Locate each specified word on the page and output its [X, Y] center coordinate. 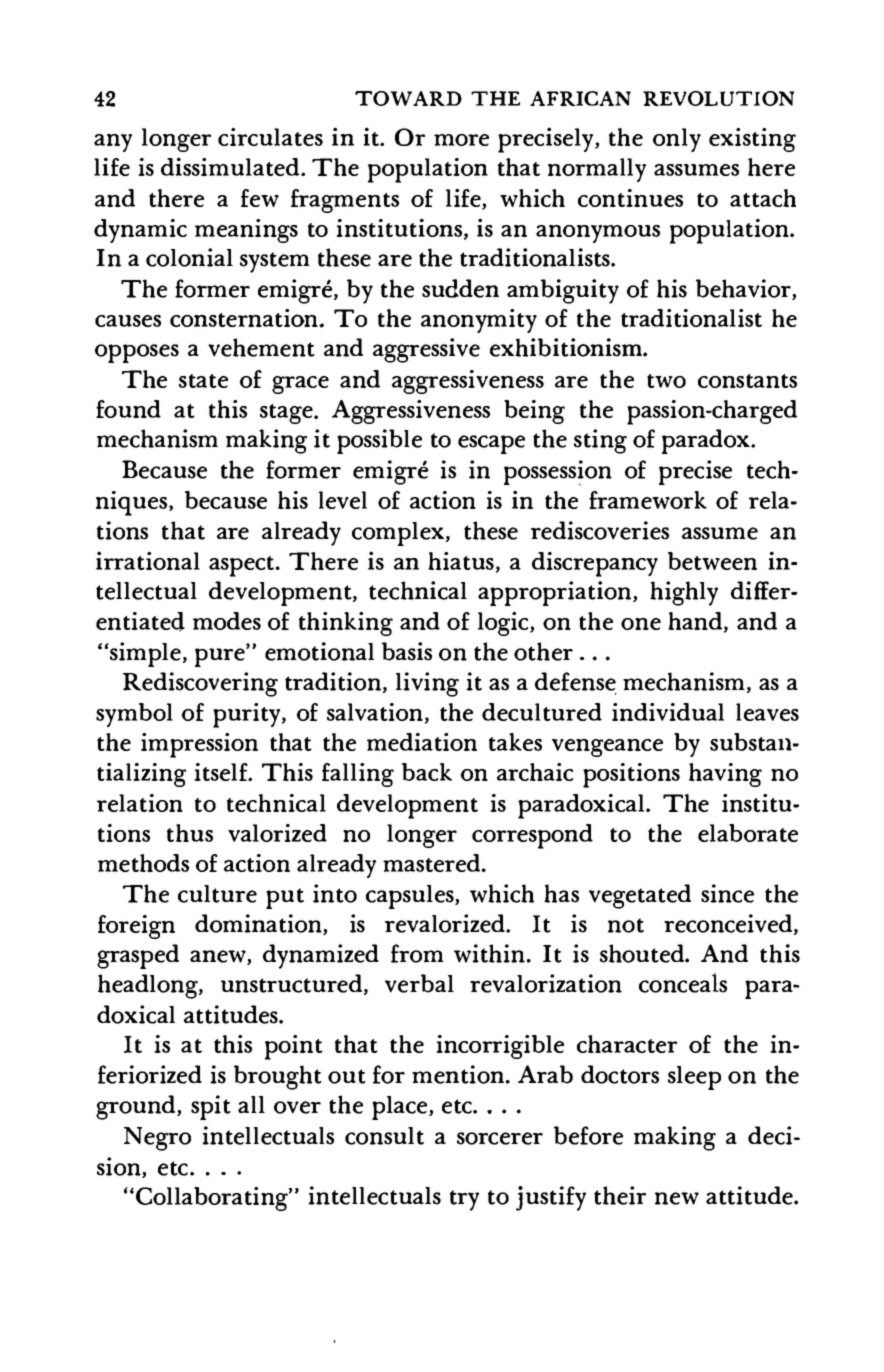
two [666, 381]
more [461, 140]
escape [491, 444]
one [641, 624]
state [203, 381]
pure [221, 657]
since [727, 893]
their [620, 1195]
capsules [411, 897]
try [464, 1200]
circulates [270, 137]
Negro [157, 1139]
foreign [136, 927]
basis [407, 651]
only [677, 140]
